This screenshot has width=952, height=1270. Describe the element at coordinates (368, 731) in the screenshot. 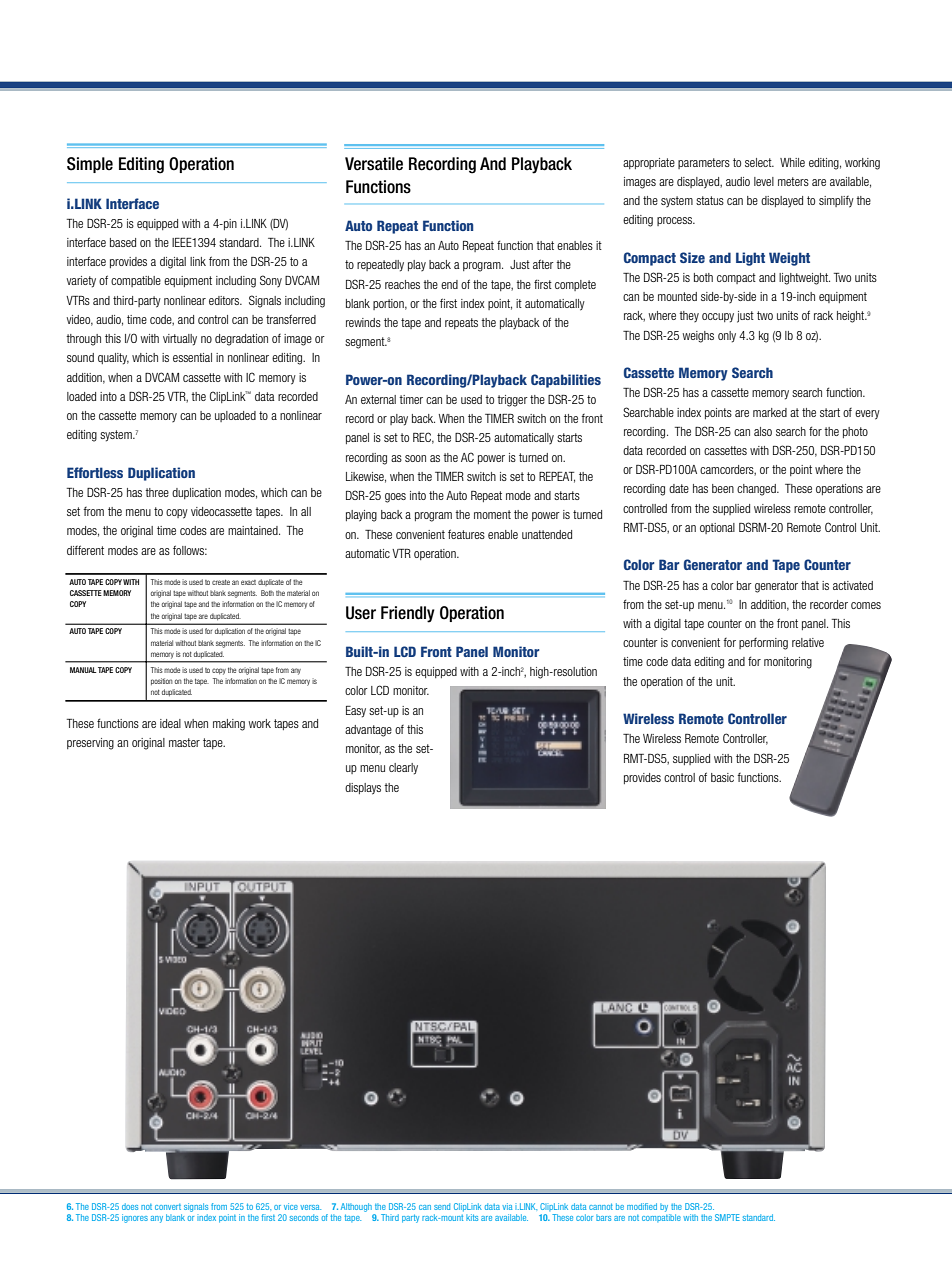

I see `advantage` at that location.
